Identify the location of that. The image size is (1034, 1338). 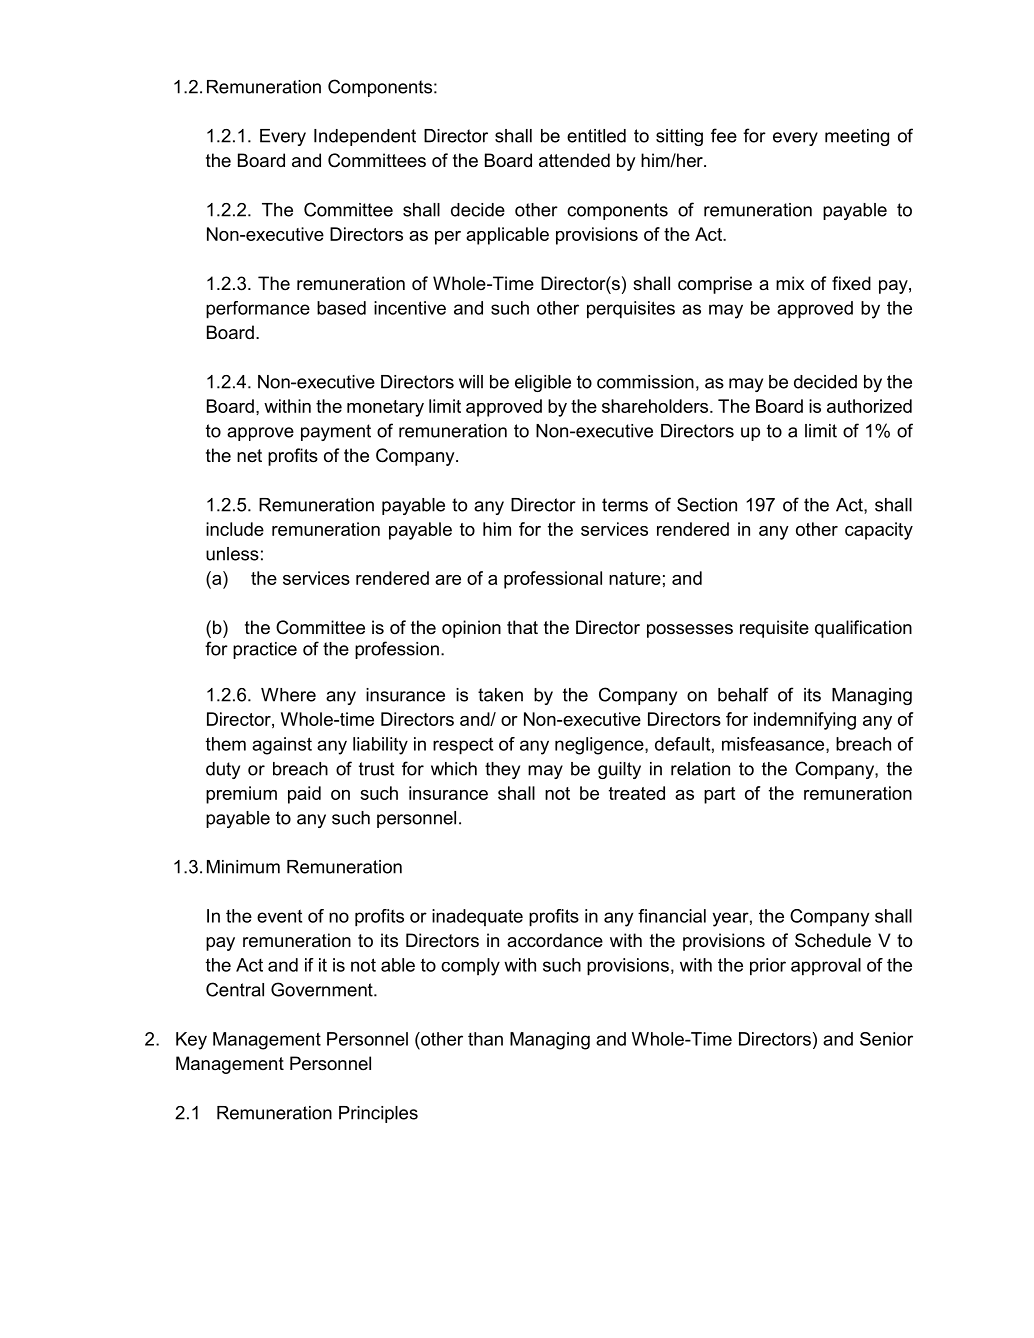
(522, 627).
